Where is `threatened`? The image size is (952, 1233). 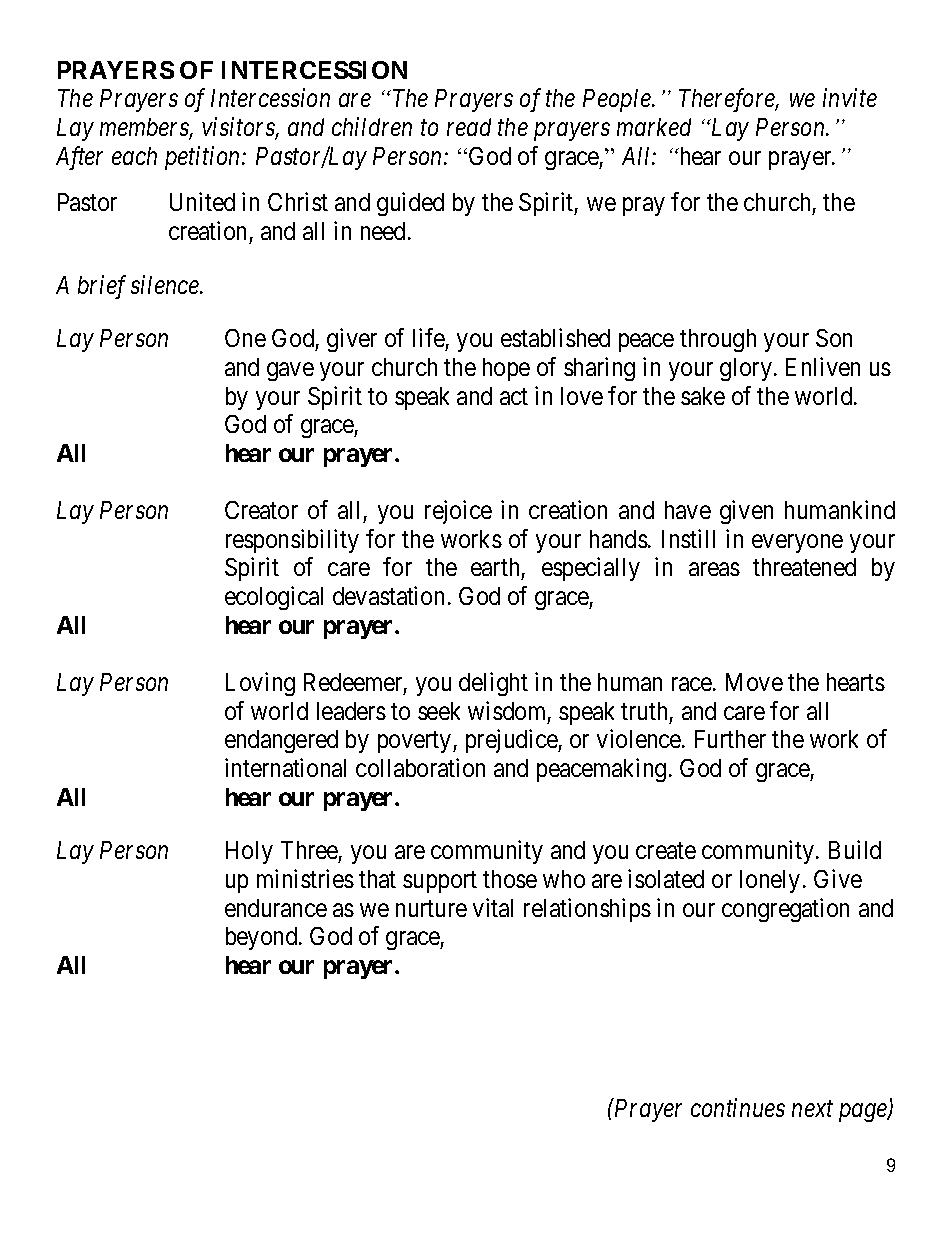
threatened is located at coordinates (804, 567).
